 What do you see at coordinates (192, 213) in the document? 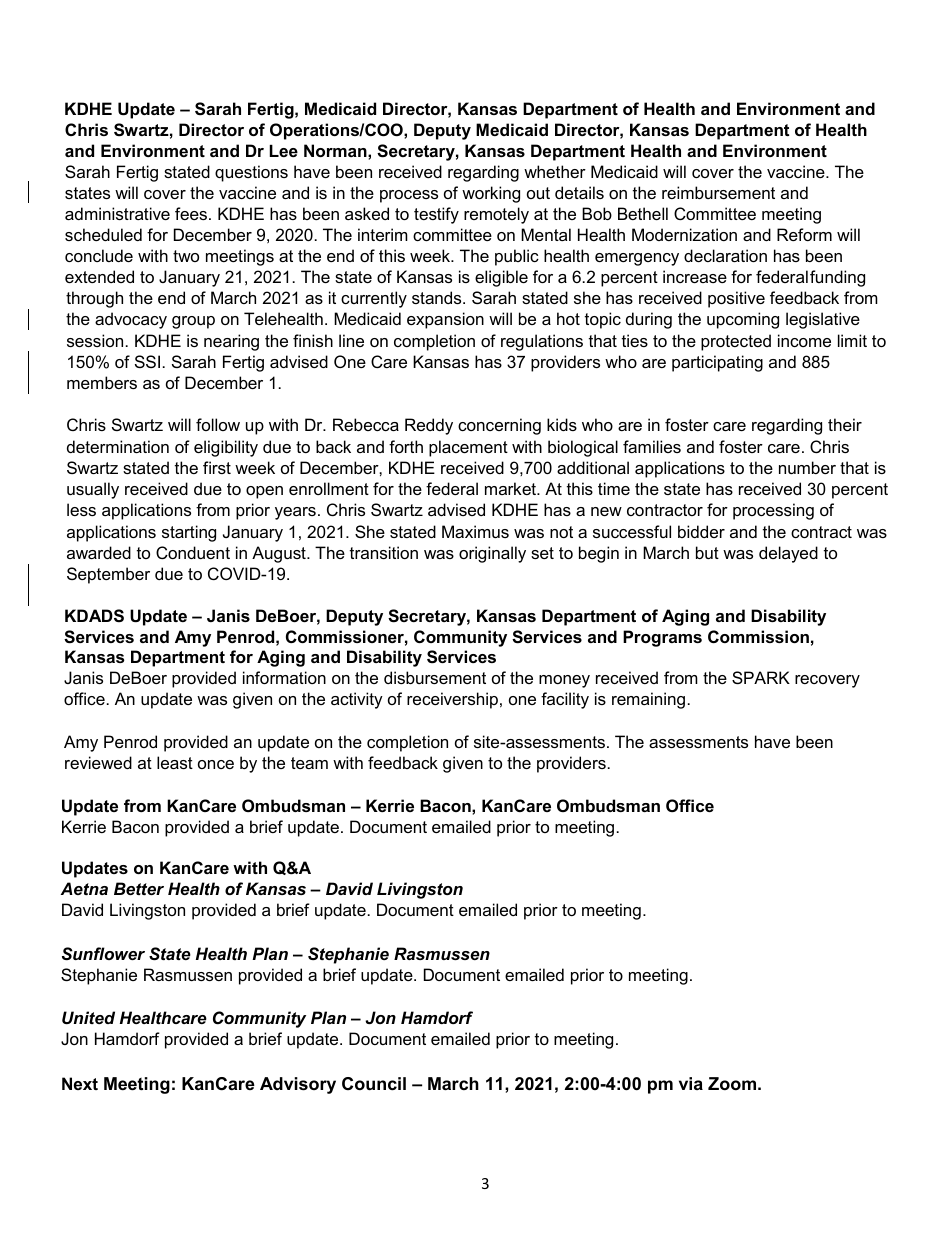
I see `fees` at bounding box center [192, 213].
